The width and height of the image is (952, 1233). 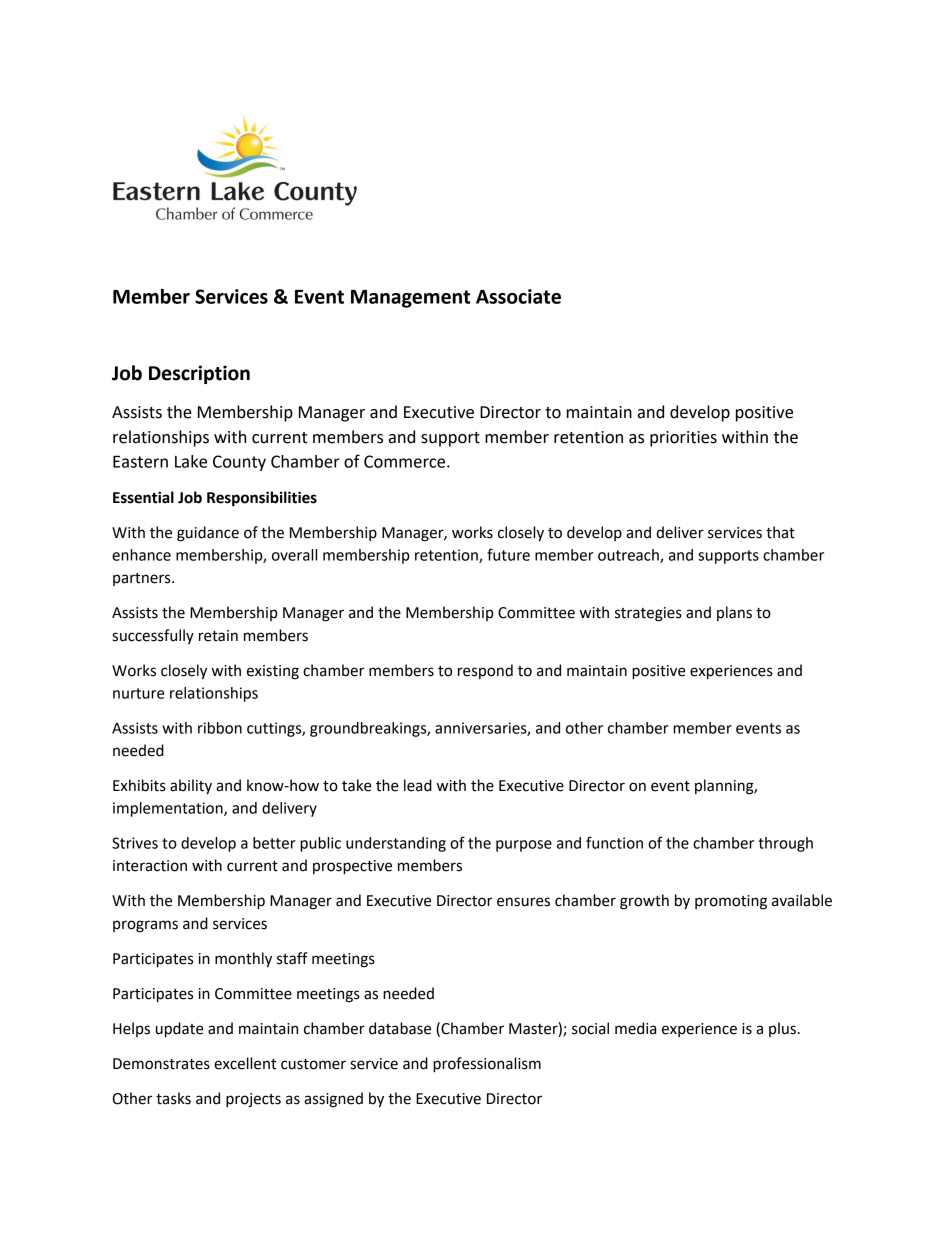 What do you see at coordinates (139, 693) in the image?
I see `nurture` at bounding box center [139, 693].
